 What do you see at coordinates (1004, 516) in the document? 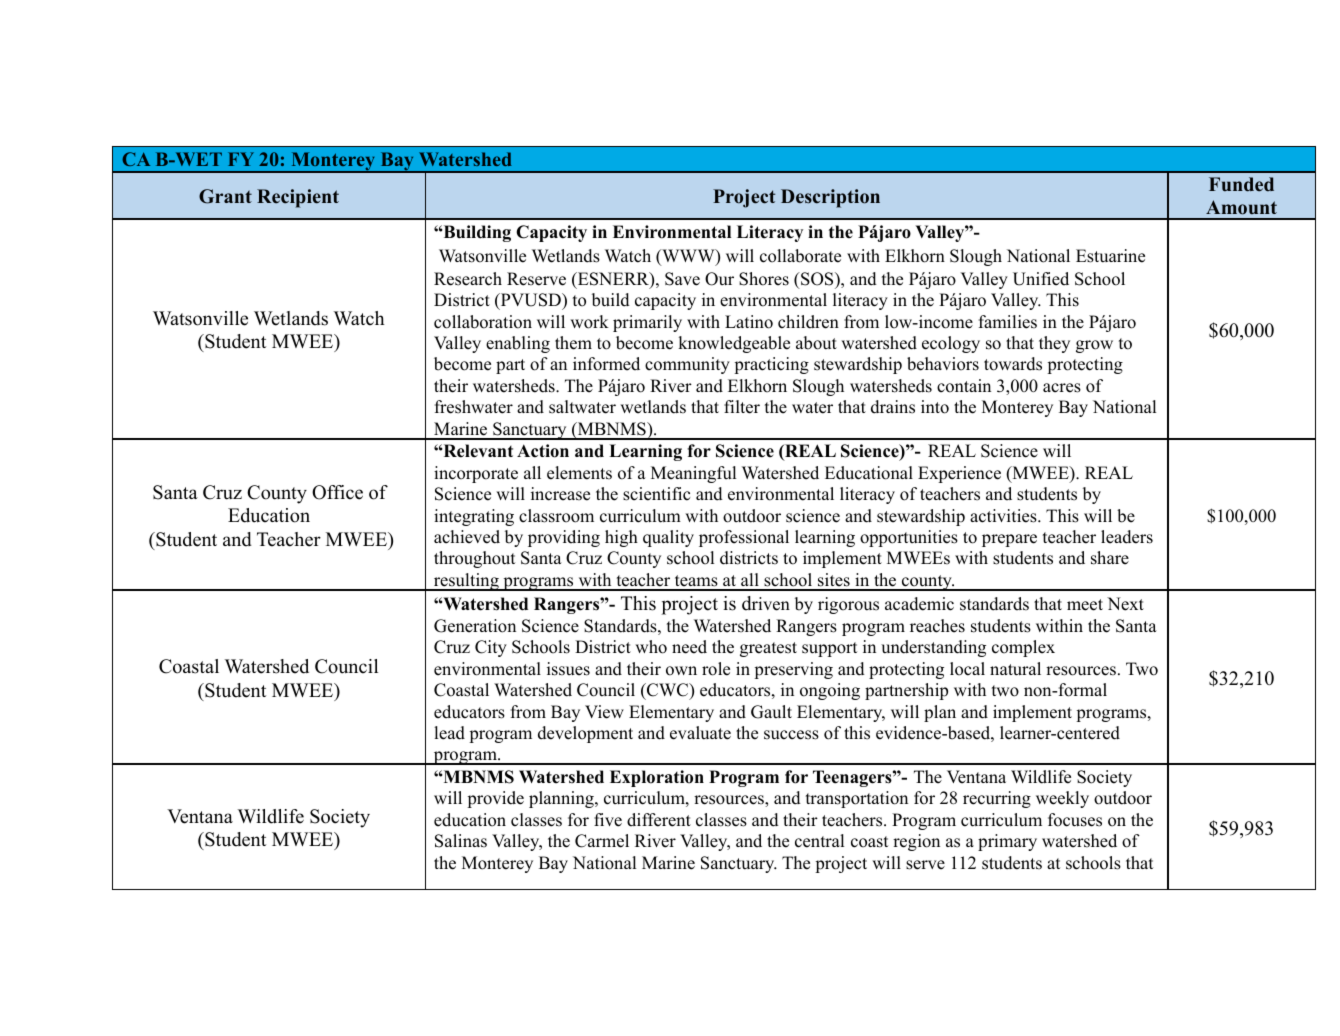
I see `activities` at bounding box center [1004, 516].
